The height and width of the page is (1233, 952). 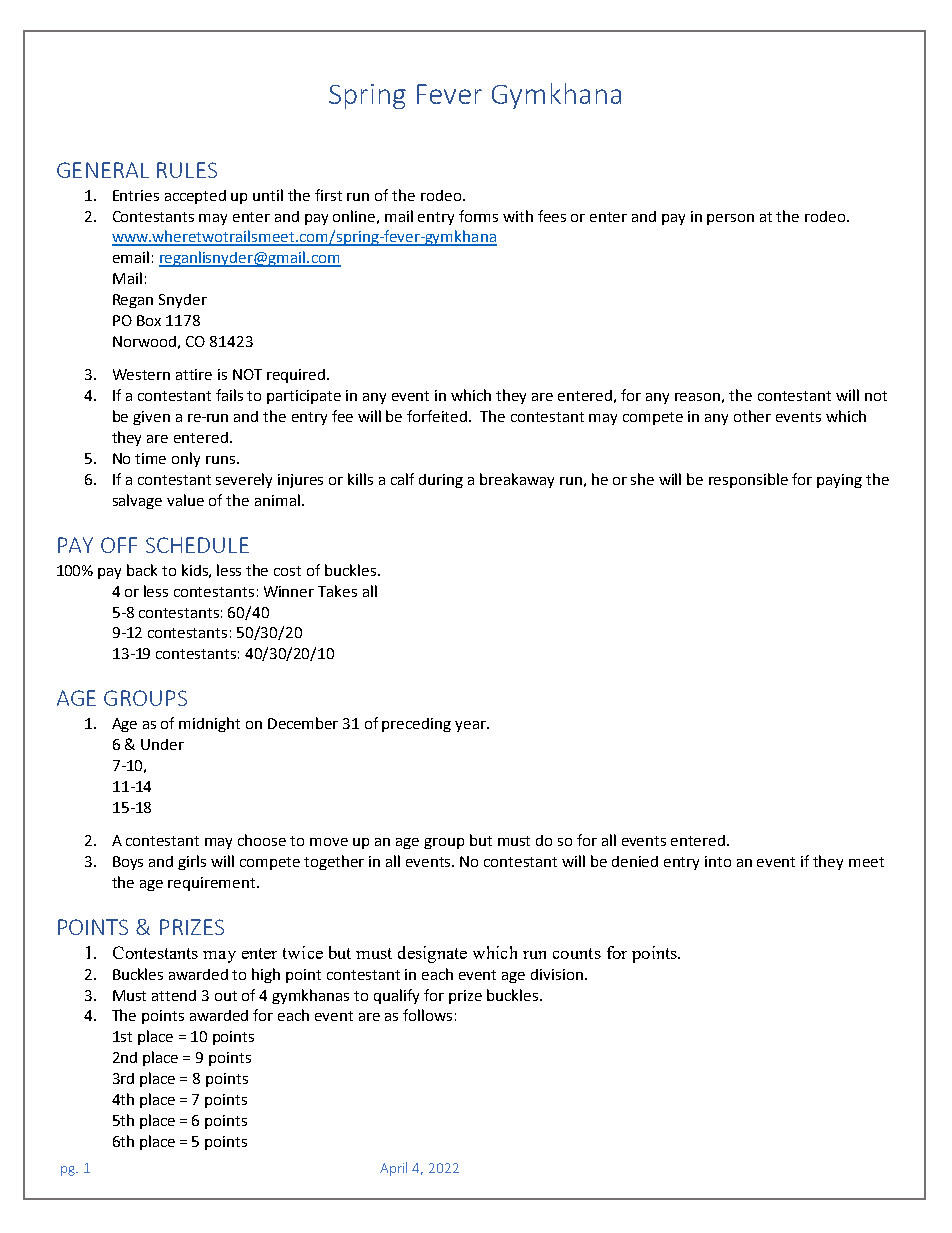 What do you see at coordinates (748, 480) in the page?
I see `responsible` at bounding box center [748, 480].
